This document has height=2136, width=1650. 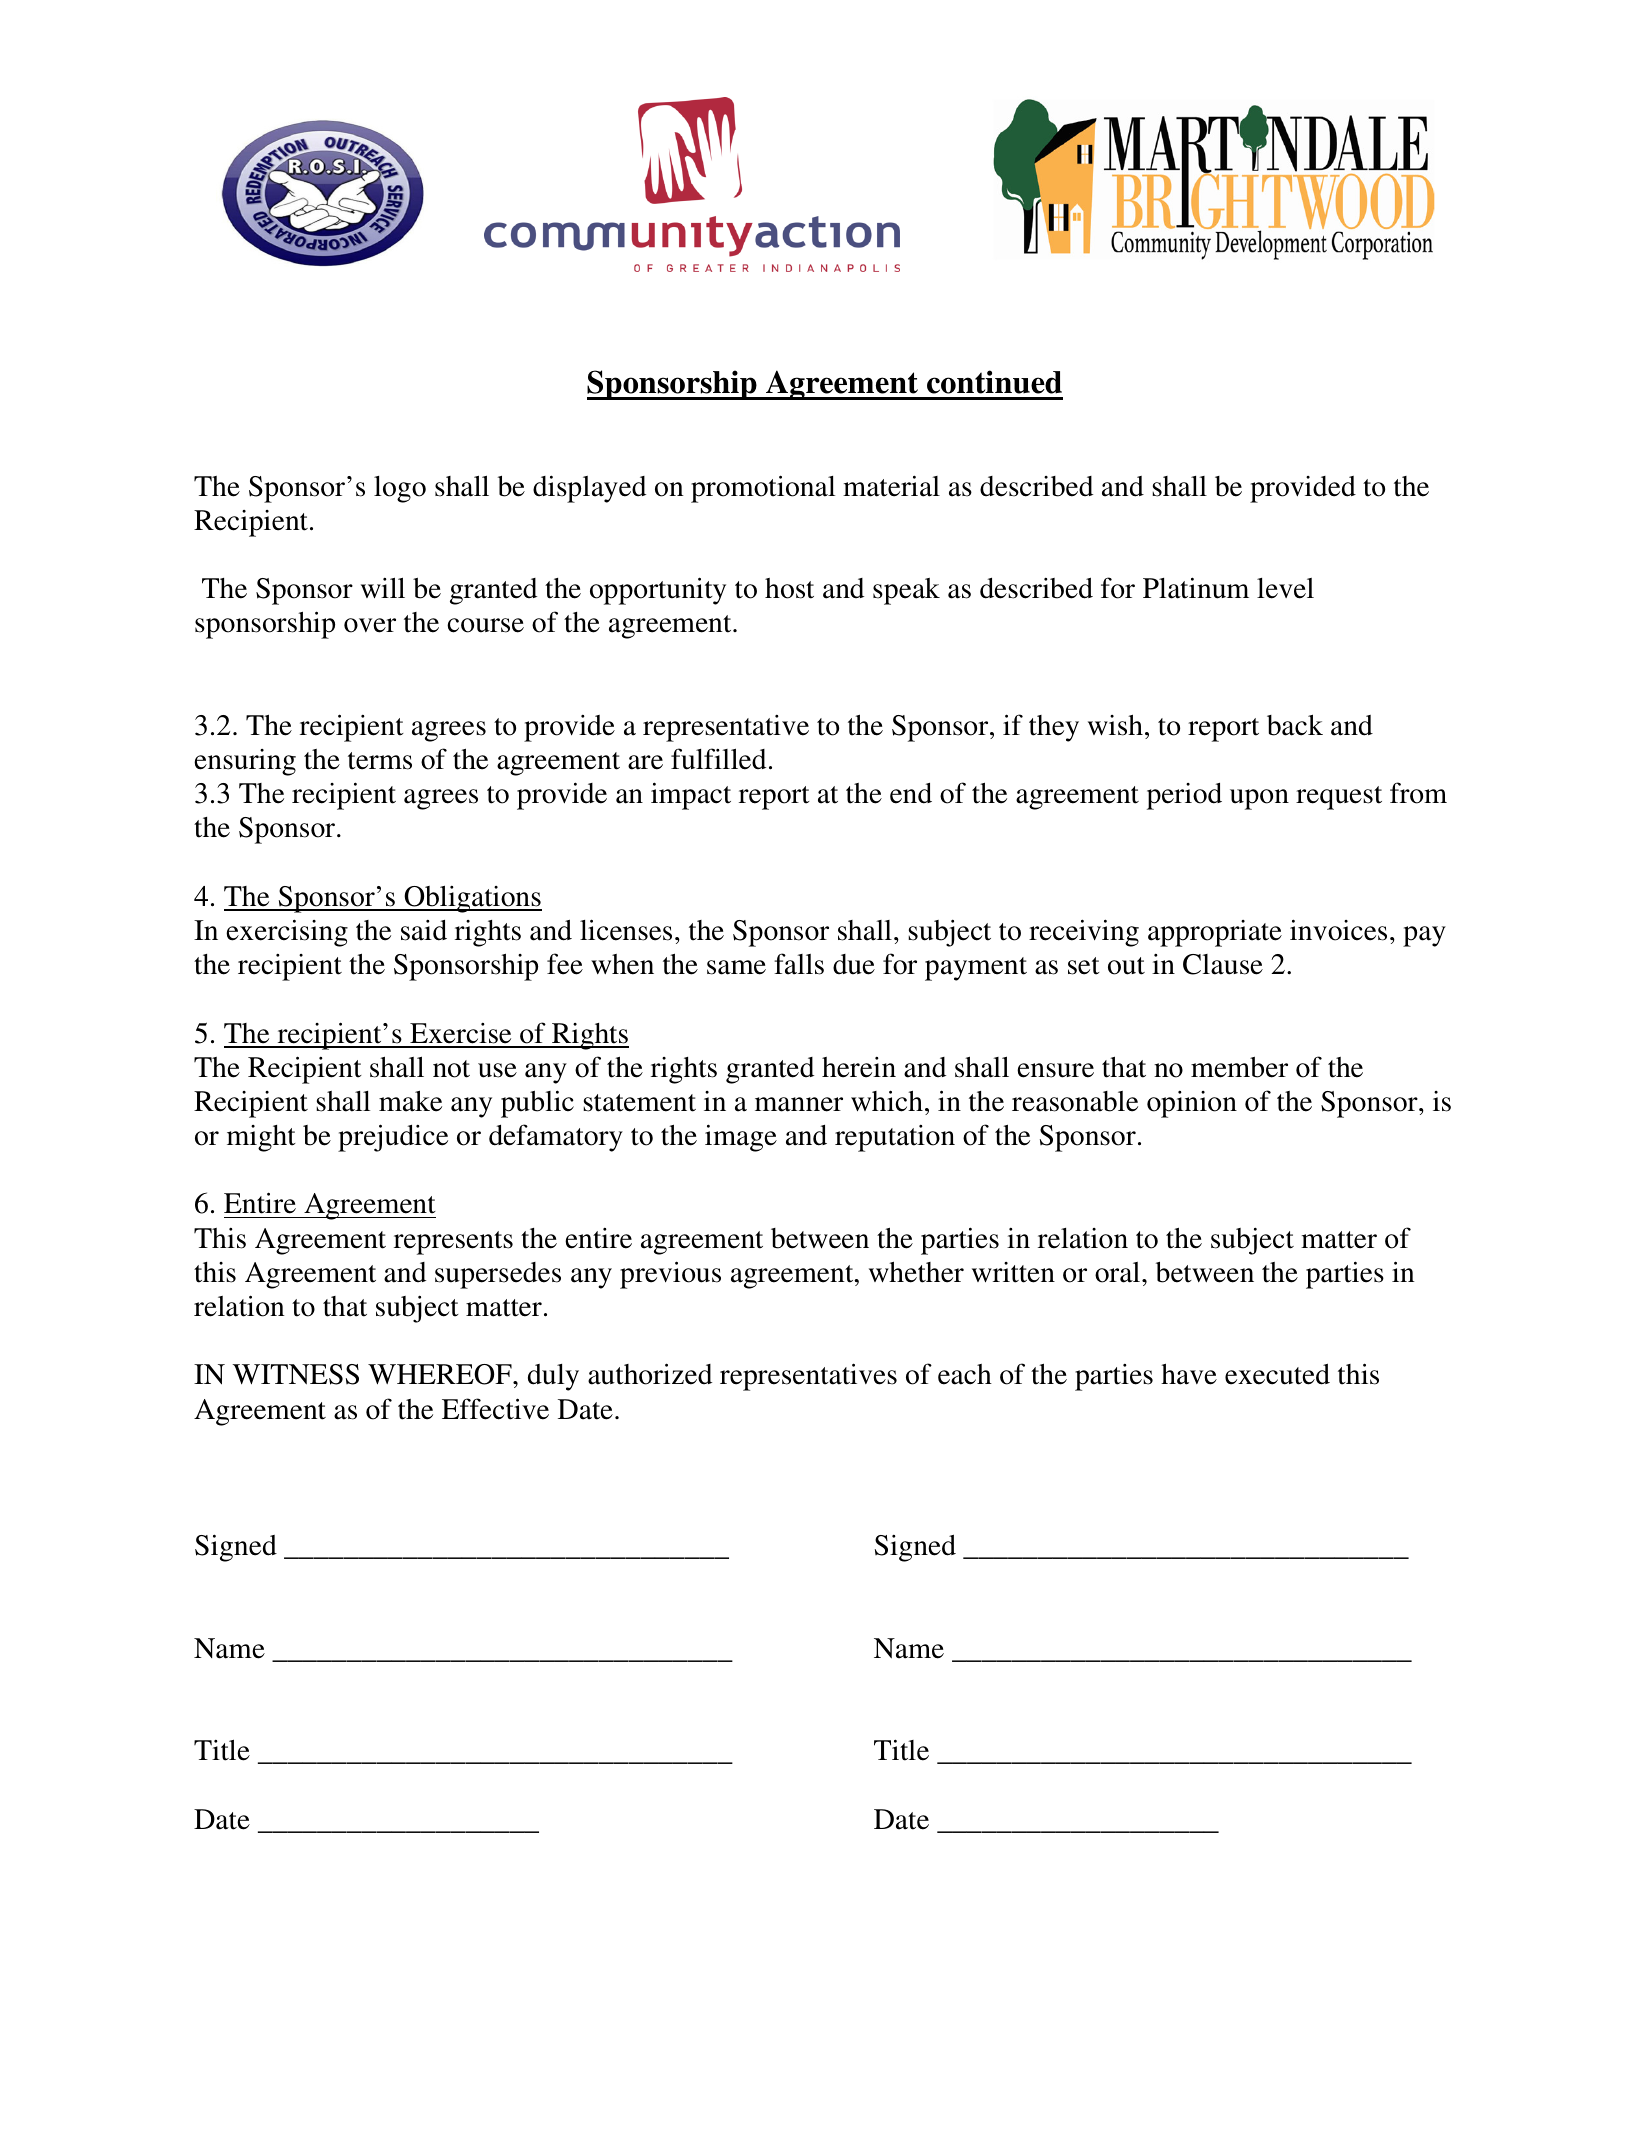 What do you see at coordinates (393, 1138) in the document?
I see `prejudice` at bounding box center [393, 1138].
